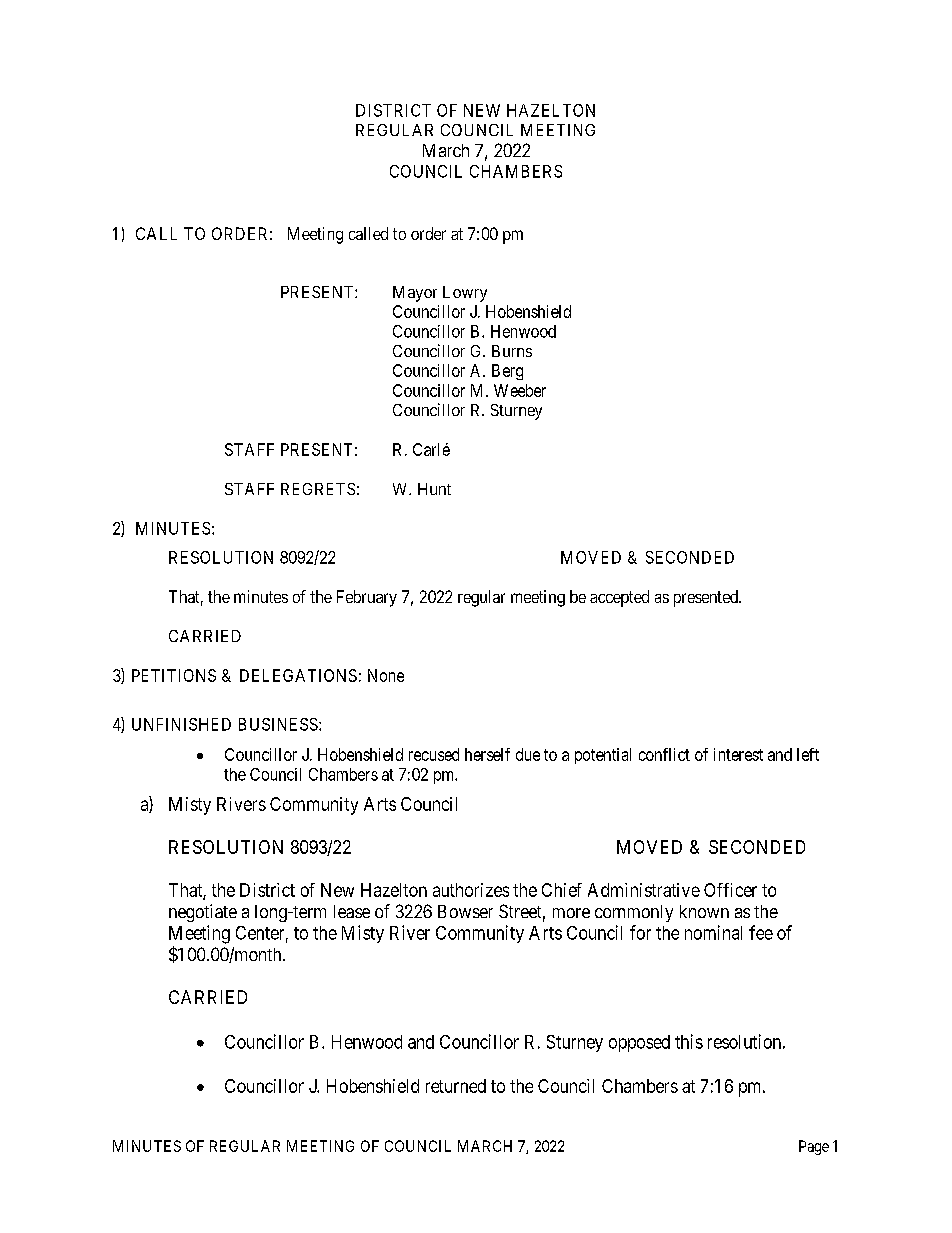  Describe the element at coordinates (434, 489) in the screenshot. I see `Hunt` at that location.
